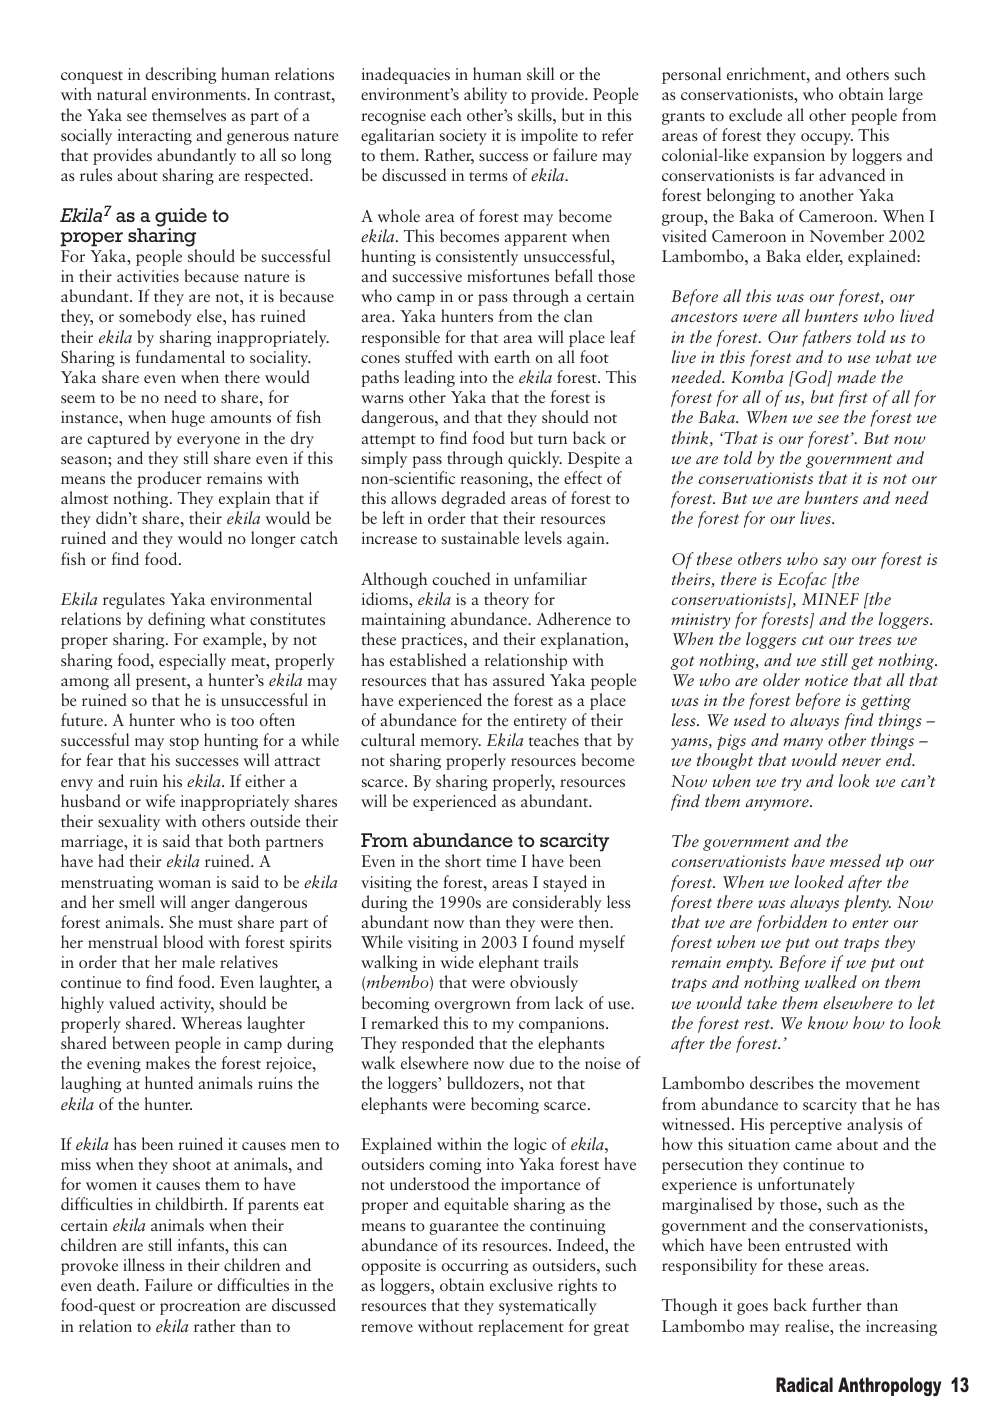 Image resolution: width=1001 pixels, height=1416 pixels. What do you see at coordinates (200, 1307) in the document?
I see `procreation` at bounding box center [200, 1307].
